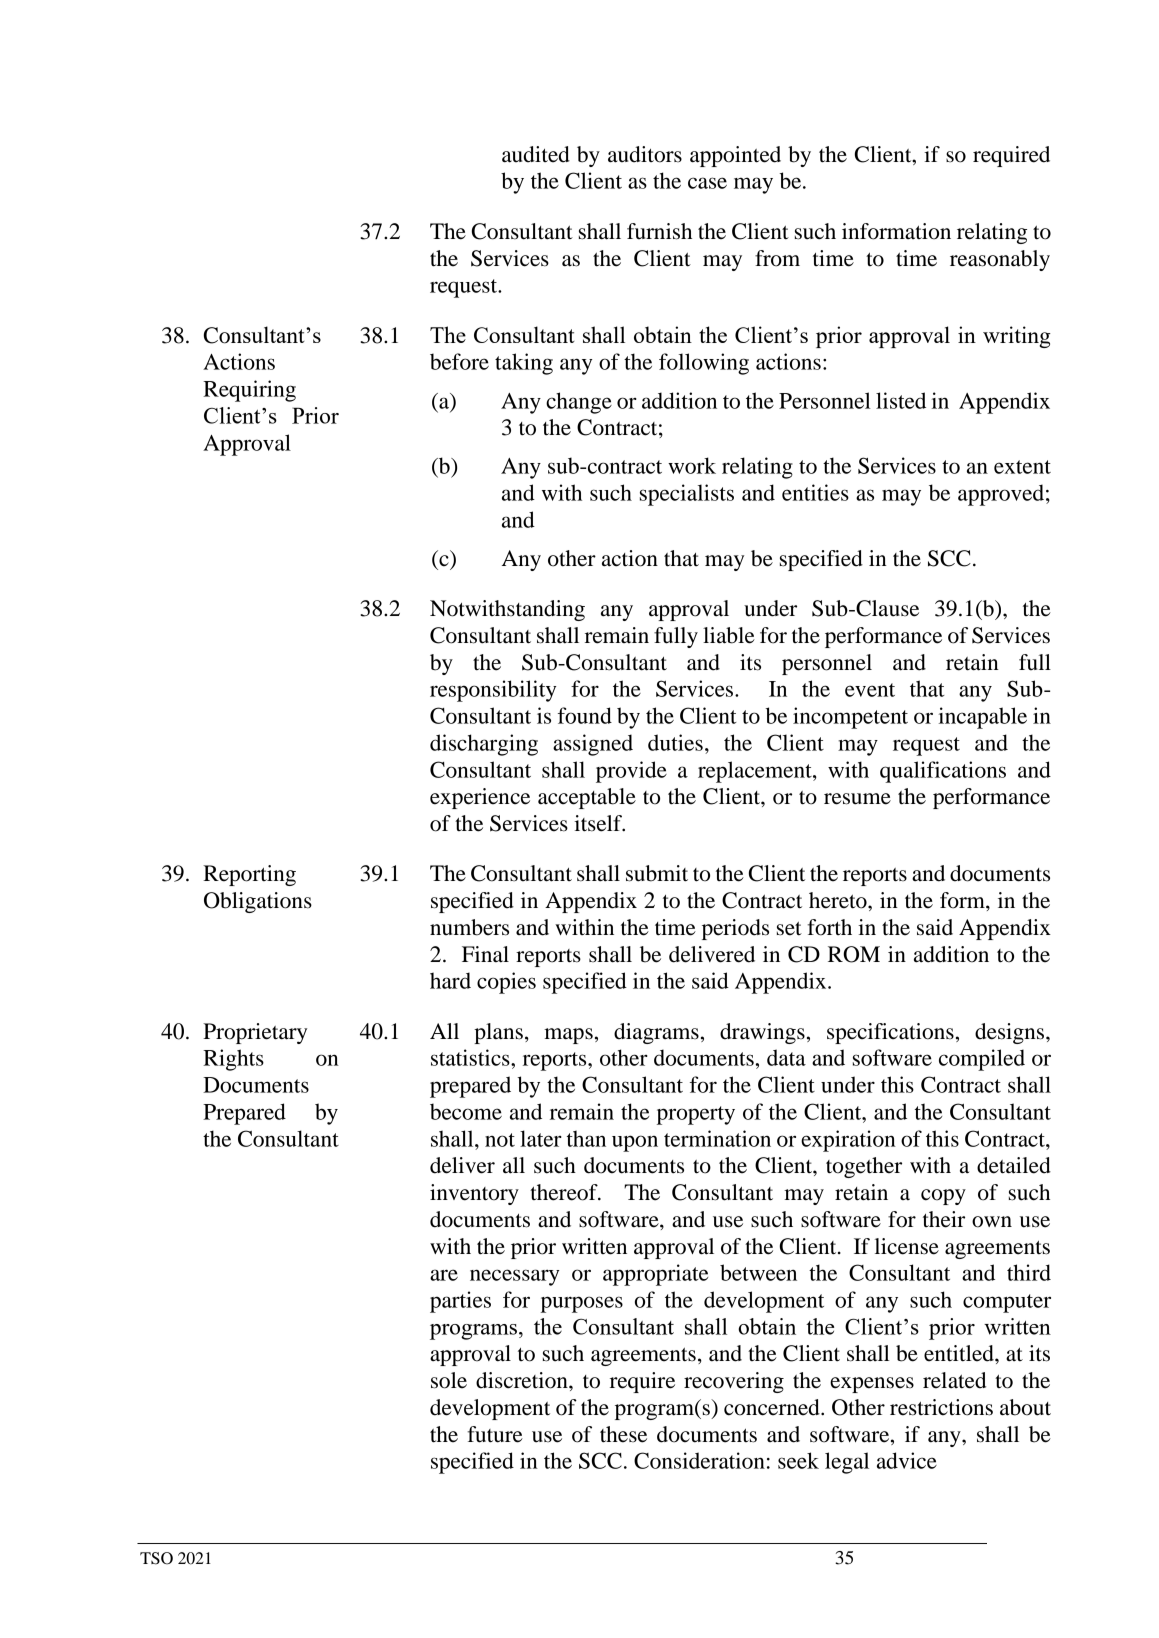 Image resolution: width=1159 pixels, height=1638 pixels. I want to click on event, so click(870, 690).
